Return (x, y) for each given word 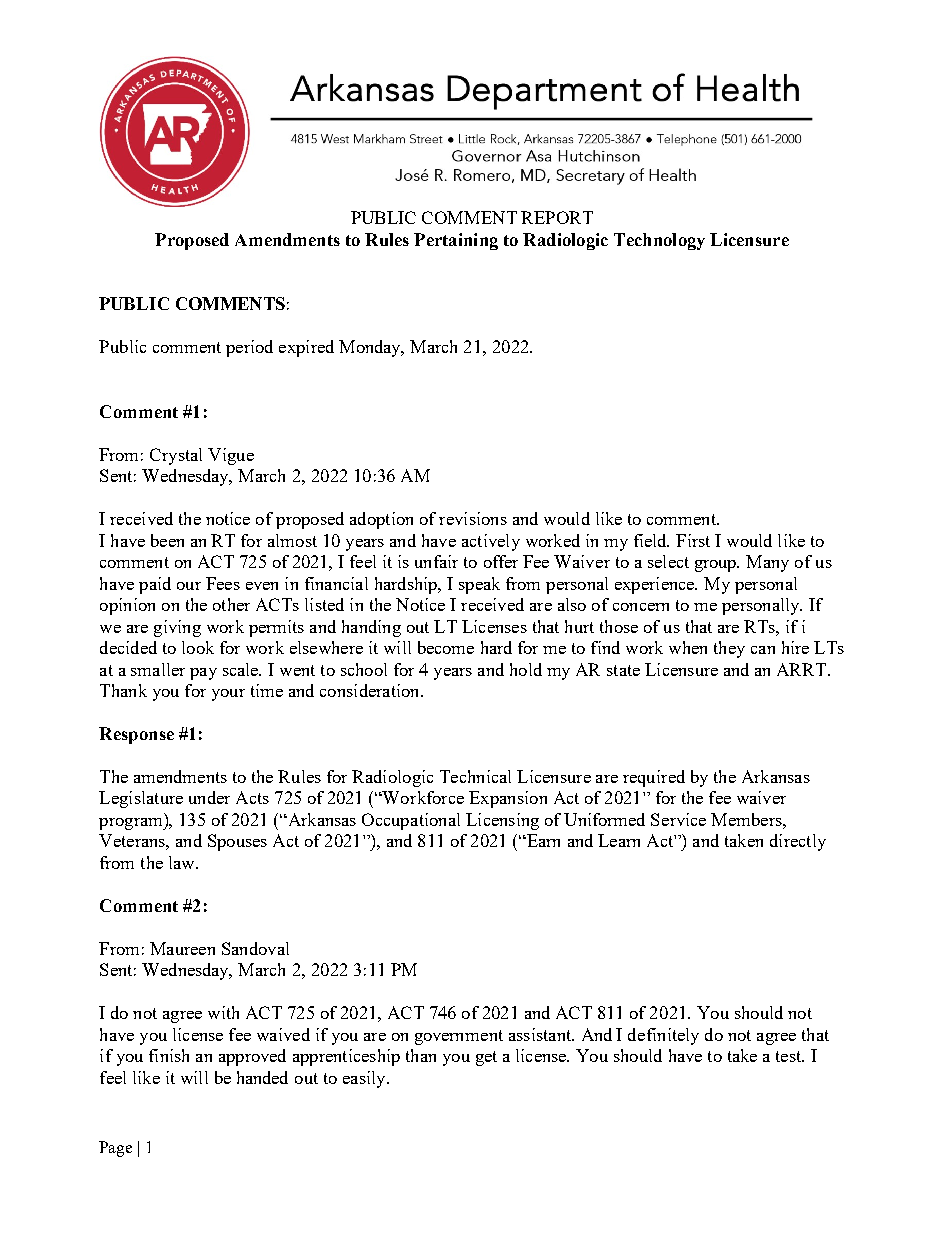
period (249, 348)
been (167, 540)
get (486, 1058)
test (790, 1056)
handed (262, 1077)
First (693, 540)
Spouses (237, 842)
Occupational (411, 821)
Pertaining (456, 241)
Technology (659, 241)
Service (678, 819)
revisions (473, 518)
